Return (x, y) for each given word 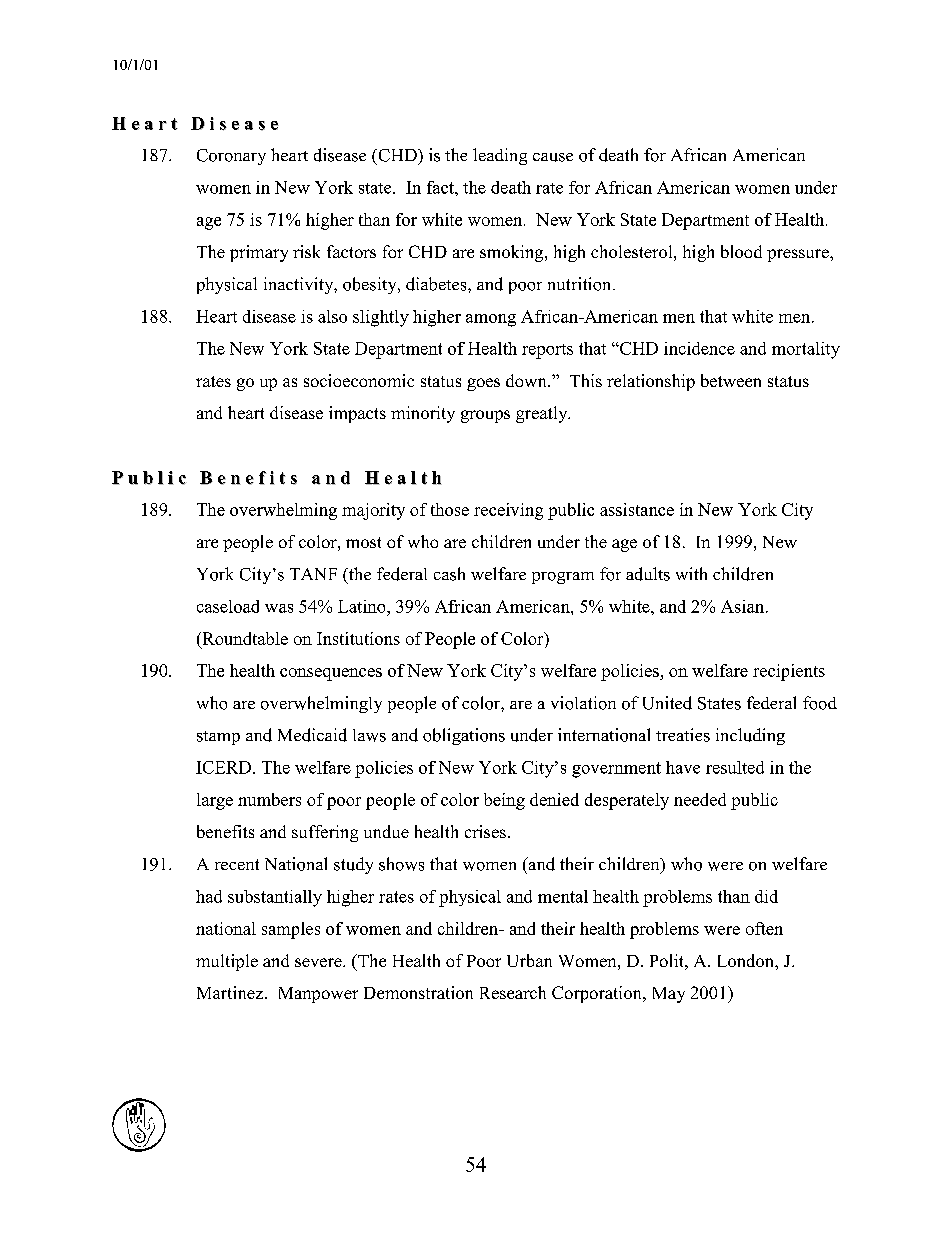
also (332, 316)
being (504, 801)
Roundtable (244, 638)
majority (373, 511)
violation (583, 703)
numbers (269, 799)
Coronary (231, 157)
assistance (637, 509)
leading (500, 156)
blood (741, 251)
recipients (789, 672)
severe (319, 962)
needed (700, 799)
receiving (508, 511)
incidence (699, 348)
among (491, 320)
